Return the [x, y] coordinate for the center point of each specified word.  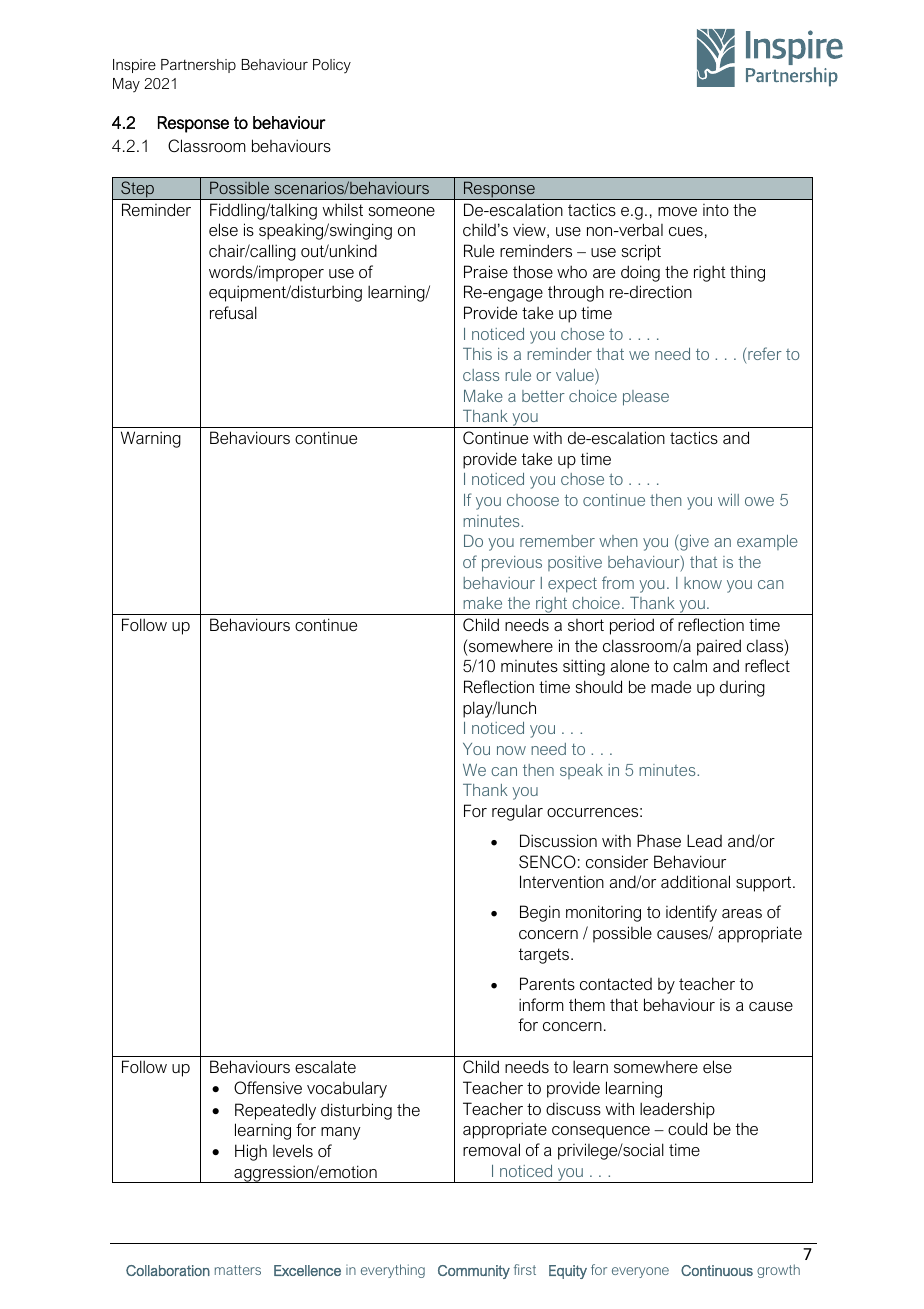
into [716, 210]
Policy [332, 66]
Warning [151, 439]
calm [690, 665]
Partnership [198, 66]
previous [512, 564]
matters [238, 1270]
